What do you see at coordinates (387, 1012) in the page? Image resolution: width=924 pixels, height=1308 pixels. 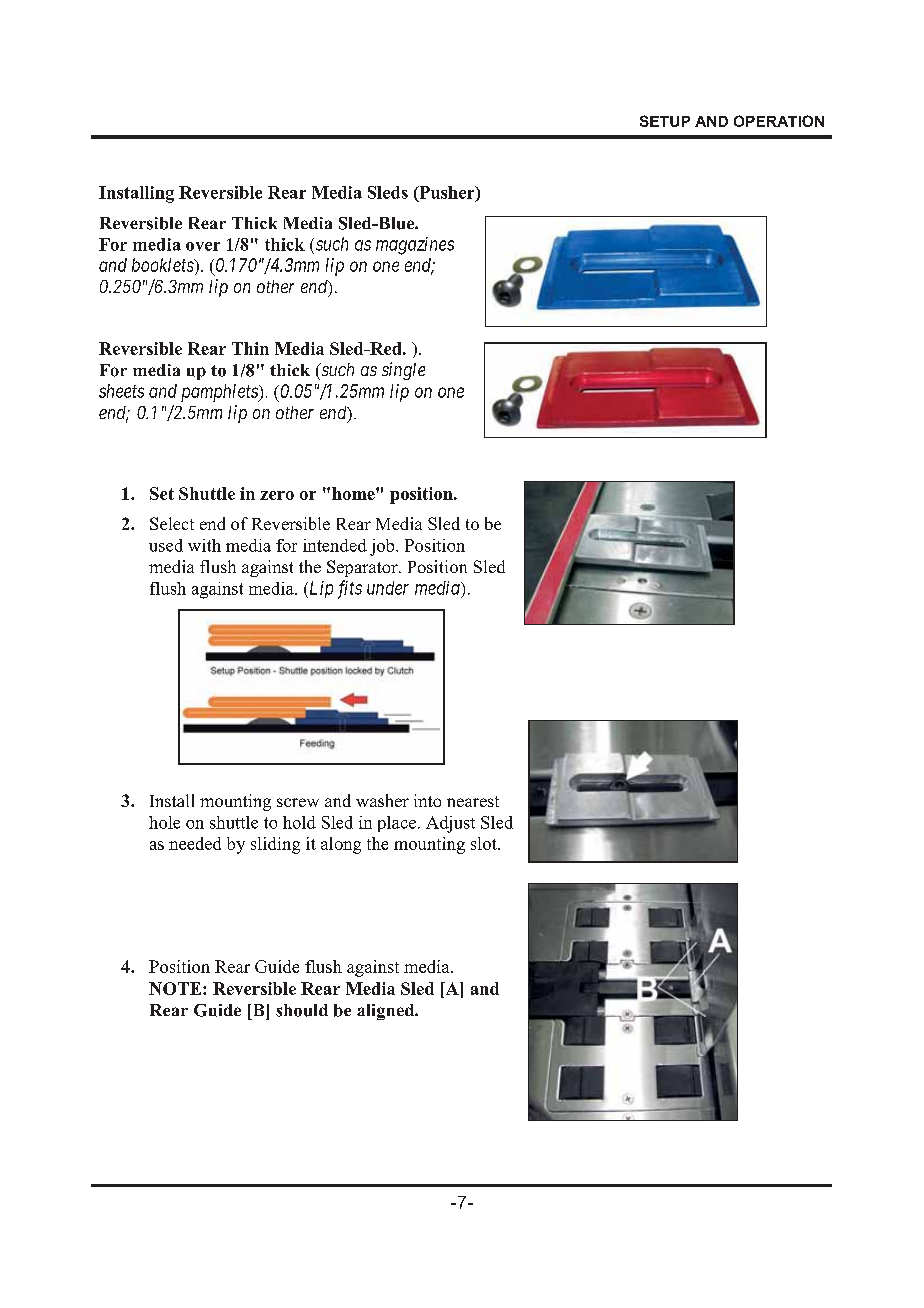 I see `aligned` at bounding box center [387, 1012].
